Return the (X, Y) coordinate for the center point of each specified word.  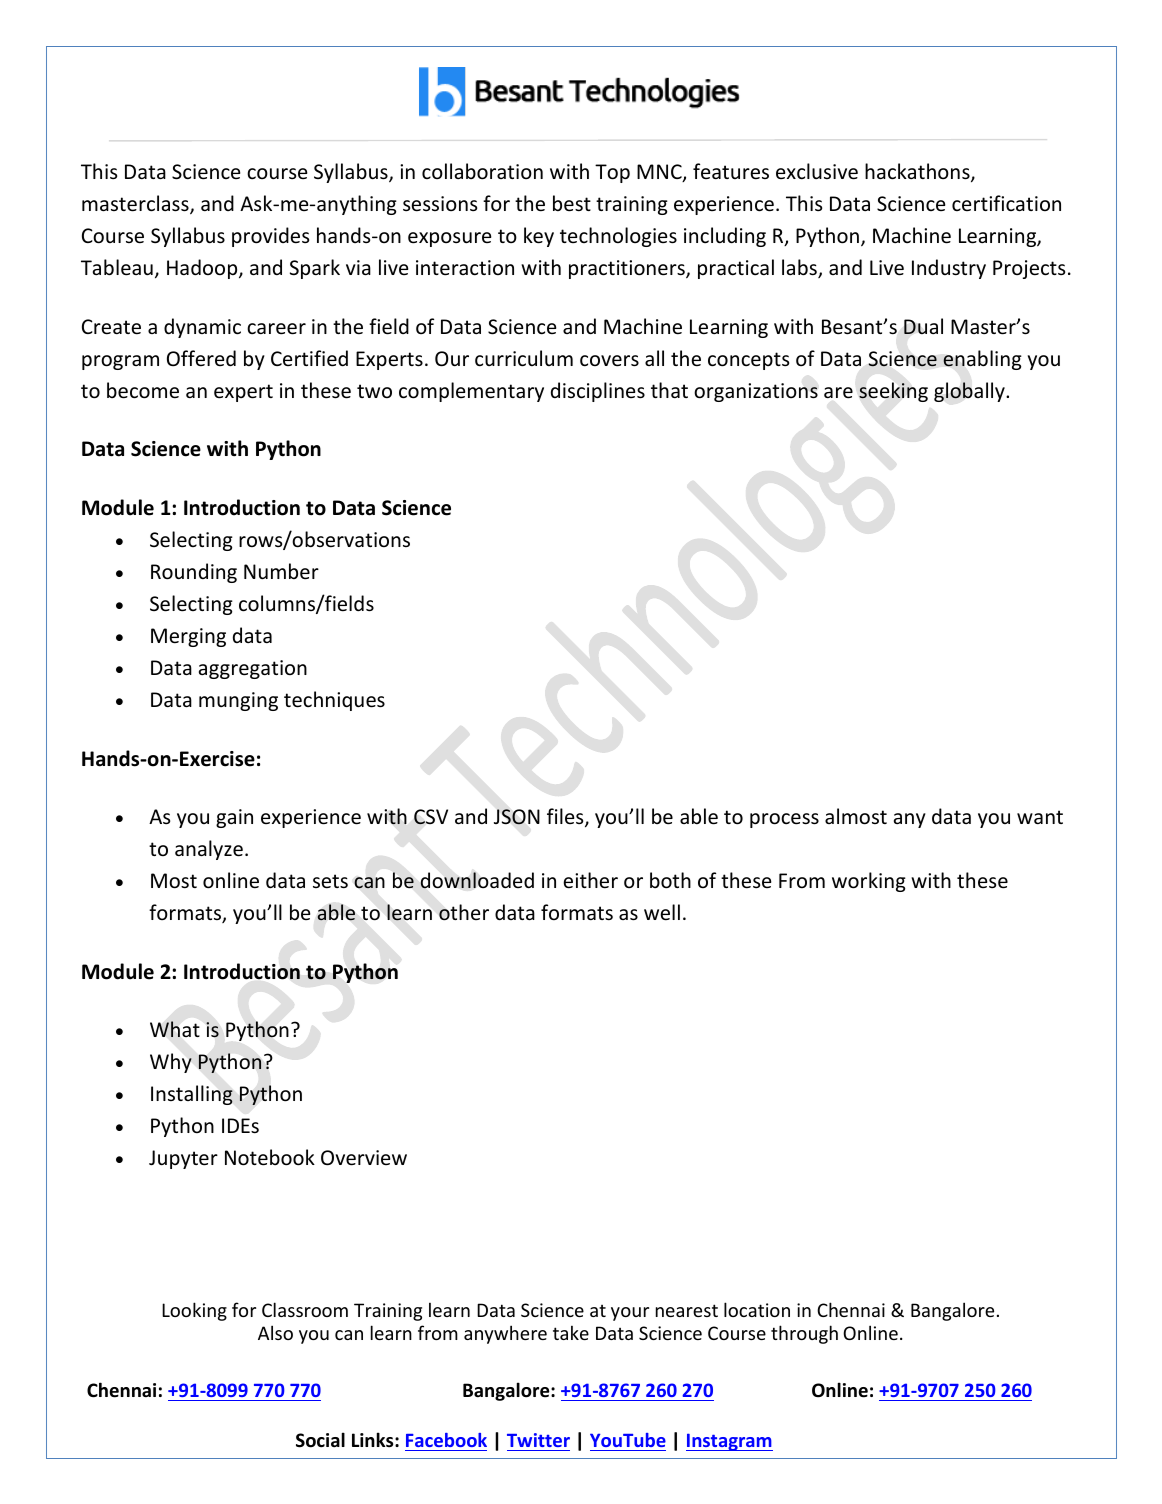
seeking (893, 392)
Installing (192, 1095)
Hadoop (203, 269)
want (1040, 817)
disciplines (598, 392)
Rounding (194, 573)
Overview (364, 1158)
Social (320, 1440)
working (869, 882)
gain (234, 818)
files (566, 817)
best (572, 203)
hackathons (918, 172)
